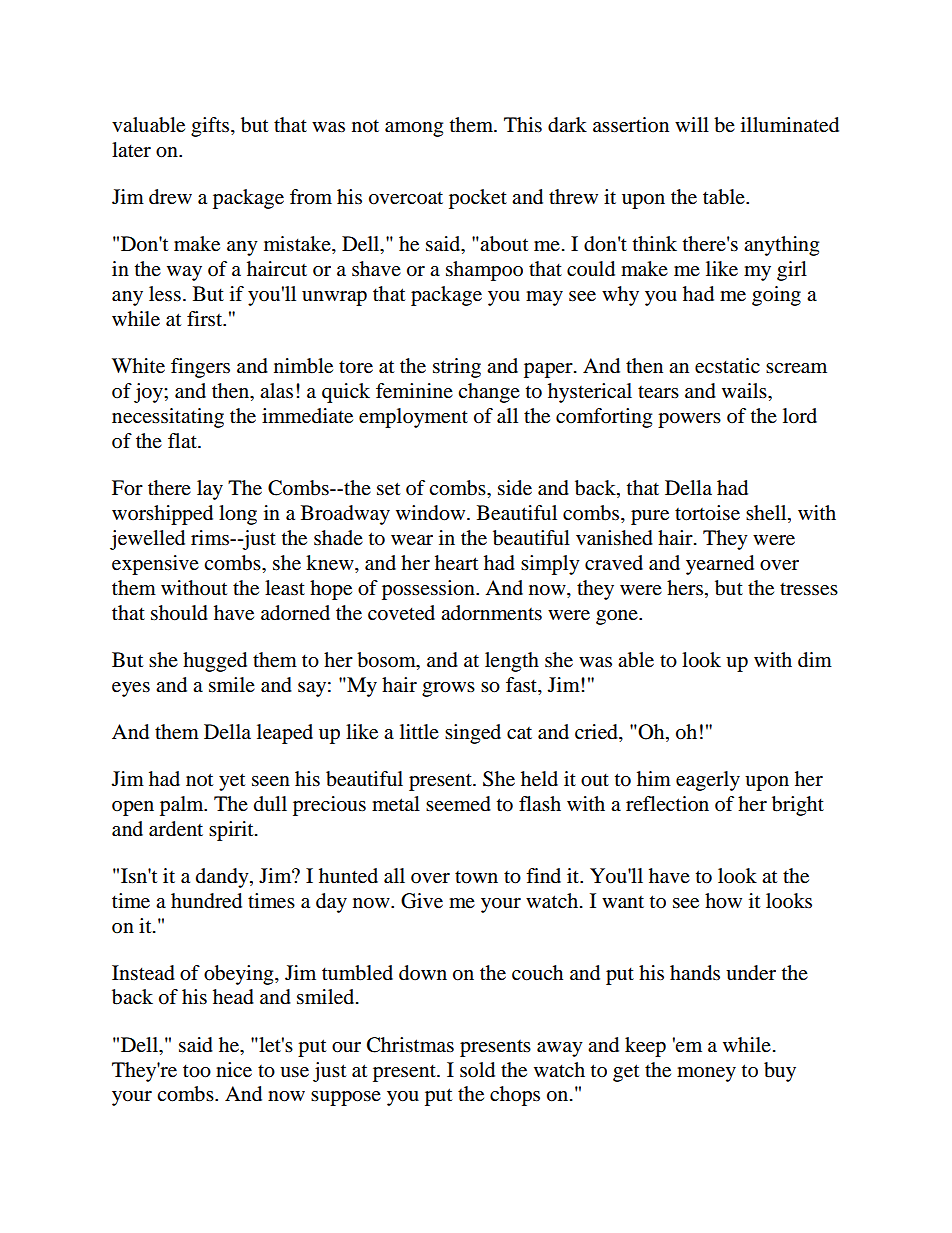 The height and width of the screenshot is (1233, 952). I want to click on will, so click(692, 124).
